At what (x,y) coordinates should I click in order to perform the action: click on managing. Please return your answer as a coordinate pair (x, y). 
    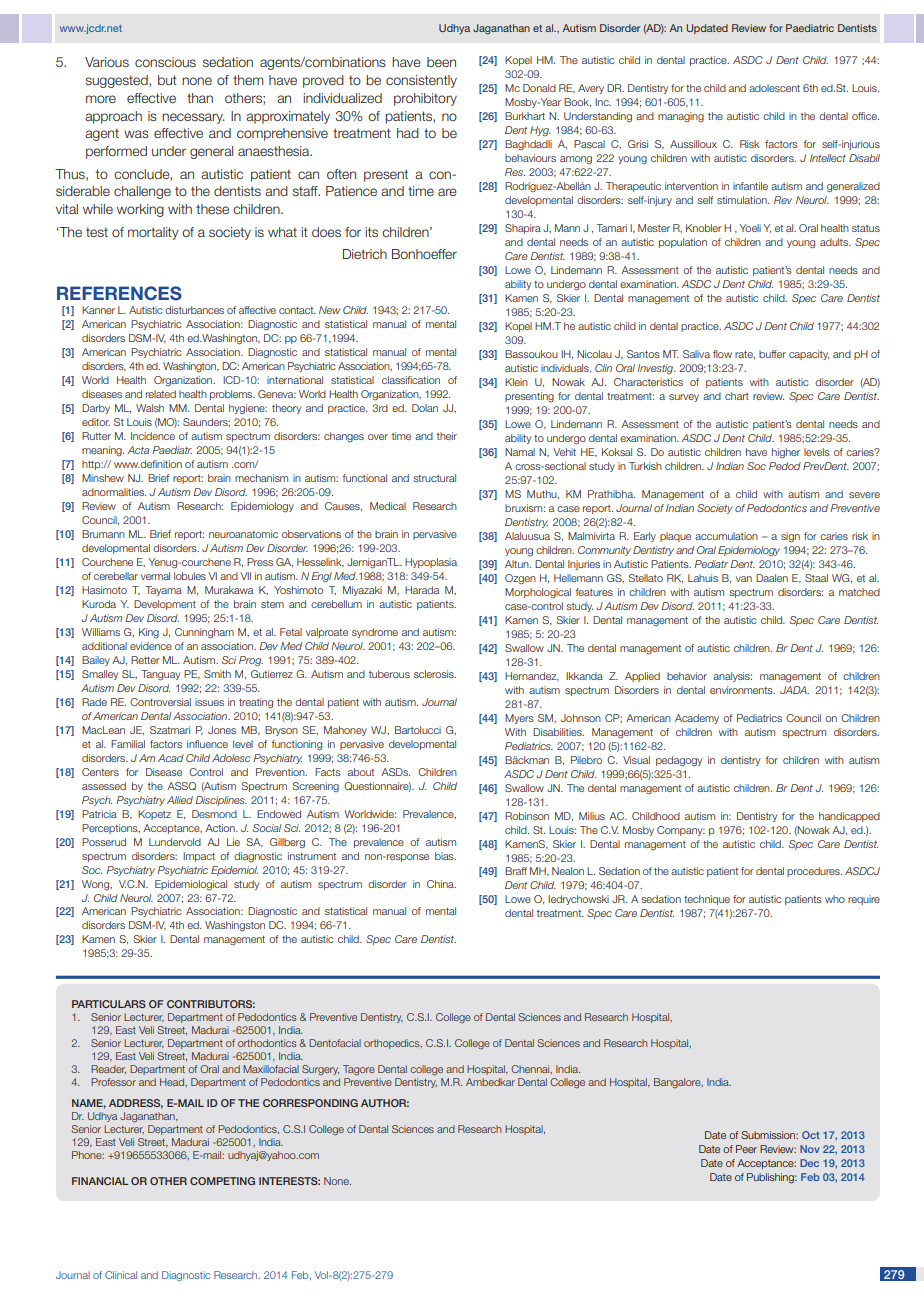
    Looking at the image, I should click on (681, 117).
